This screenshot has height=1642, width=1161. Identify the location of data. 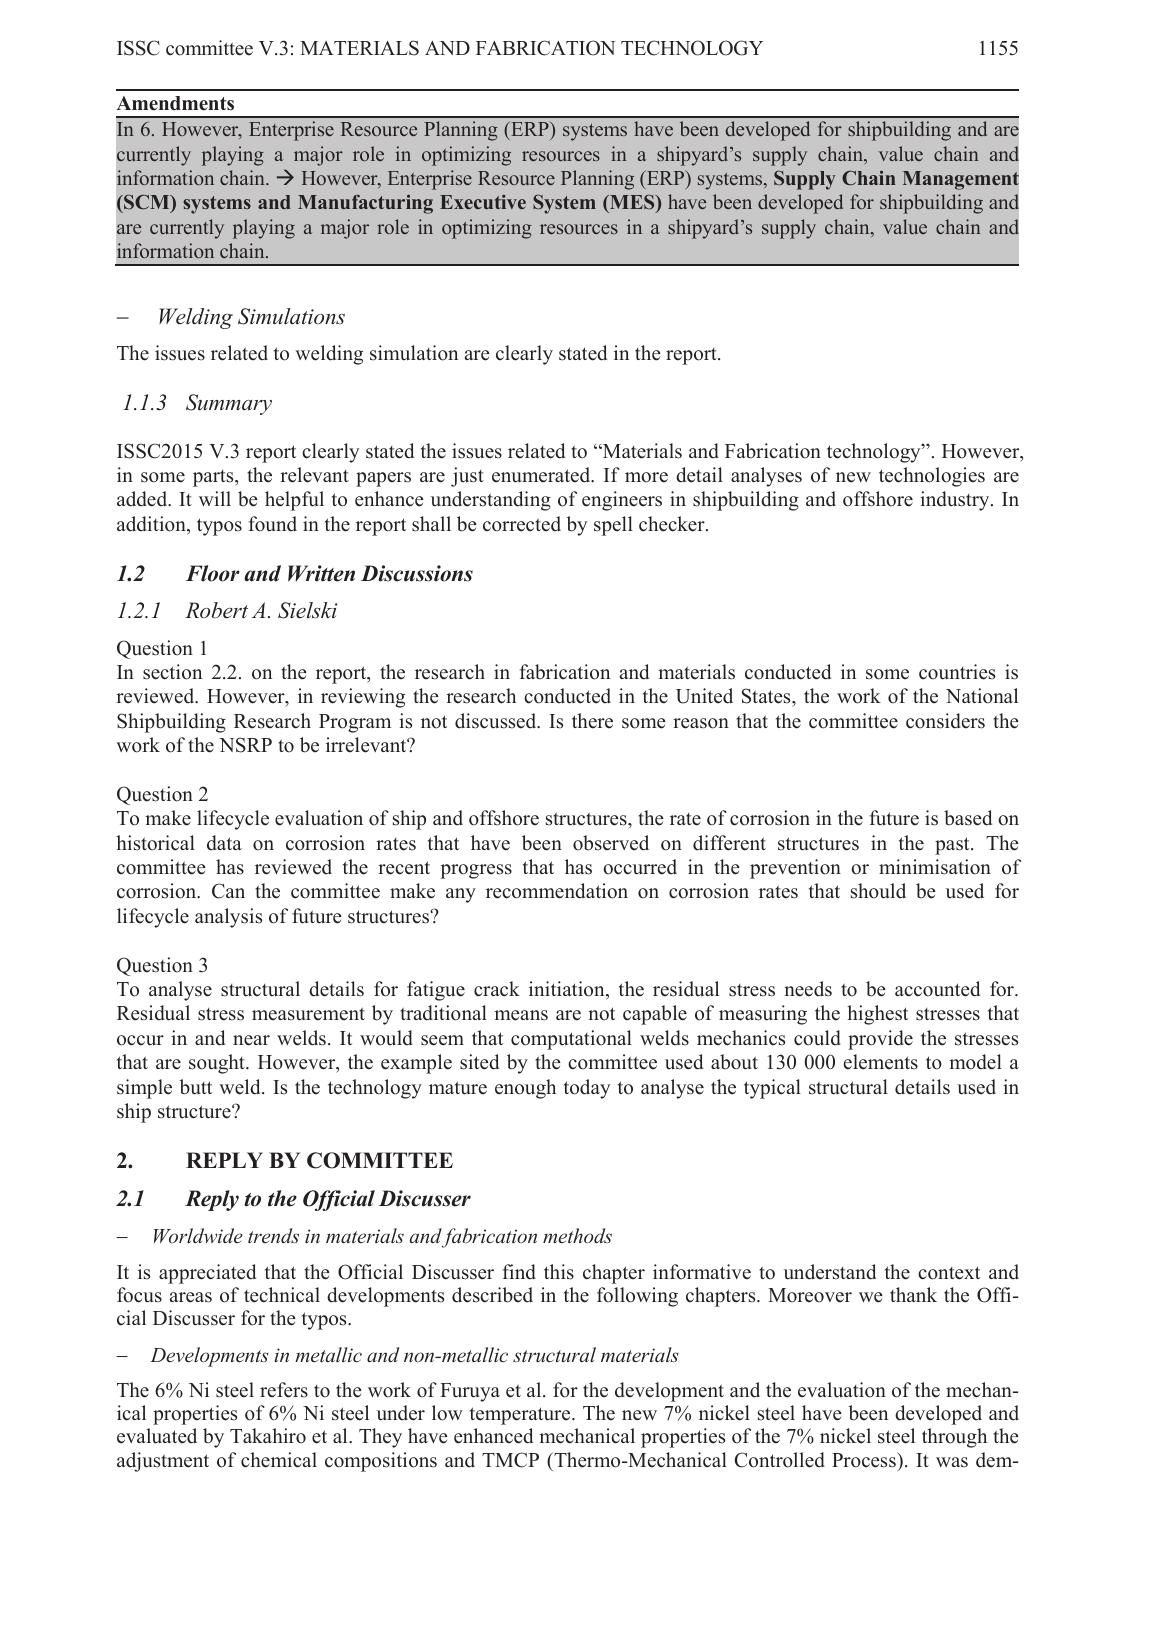
(224, 843).
